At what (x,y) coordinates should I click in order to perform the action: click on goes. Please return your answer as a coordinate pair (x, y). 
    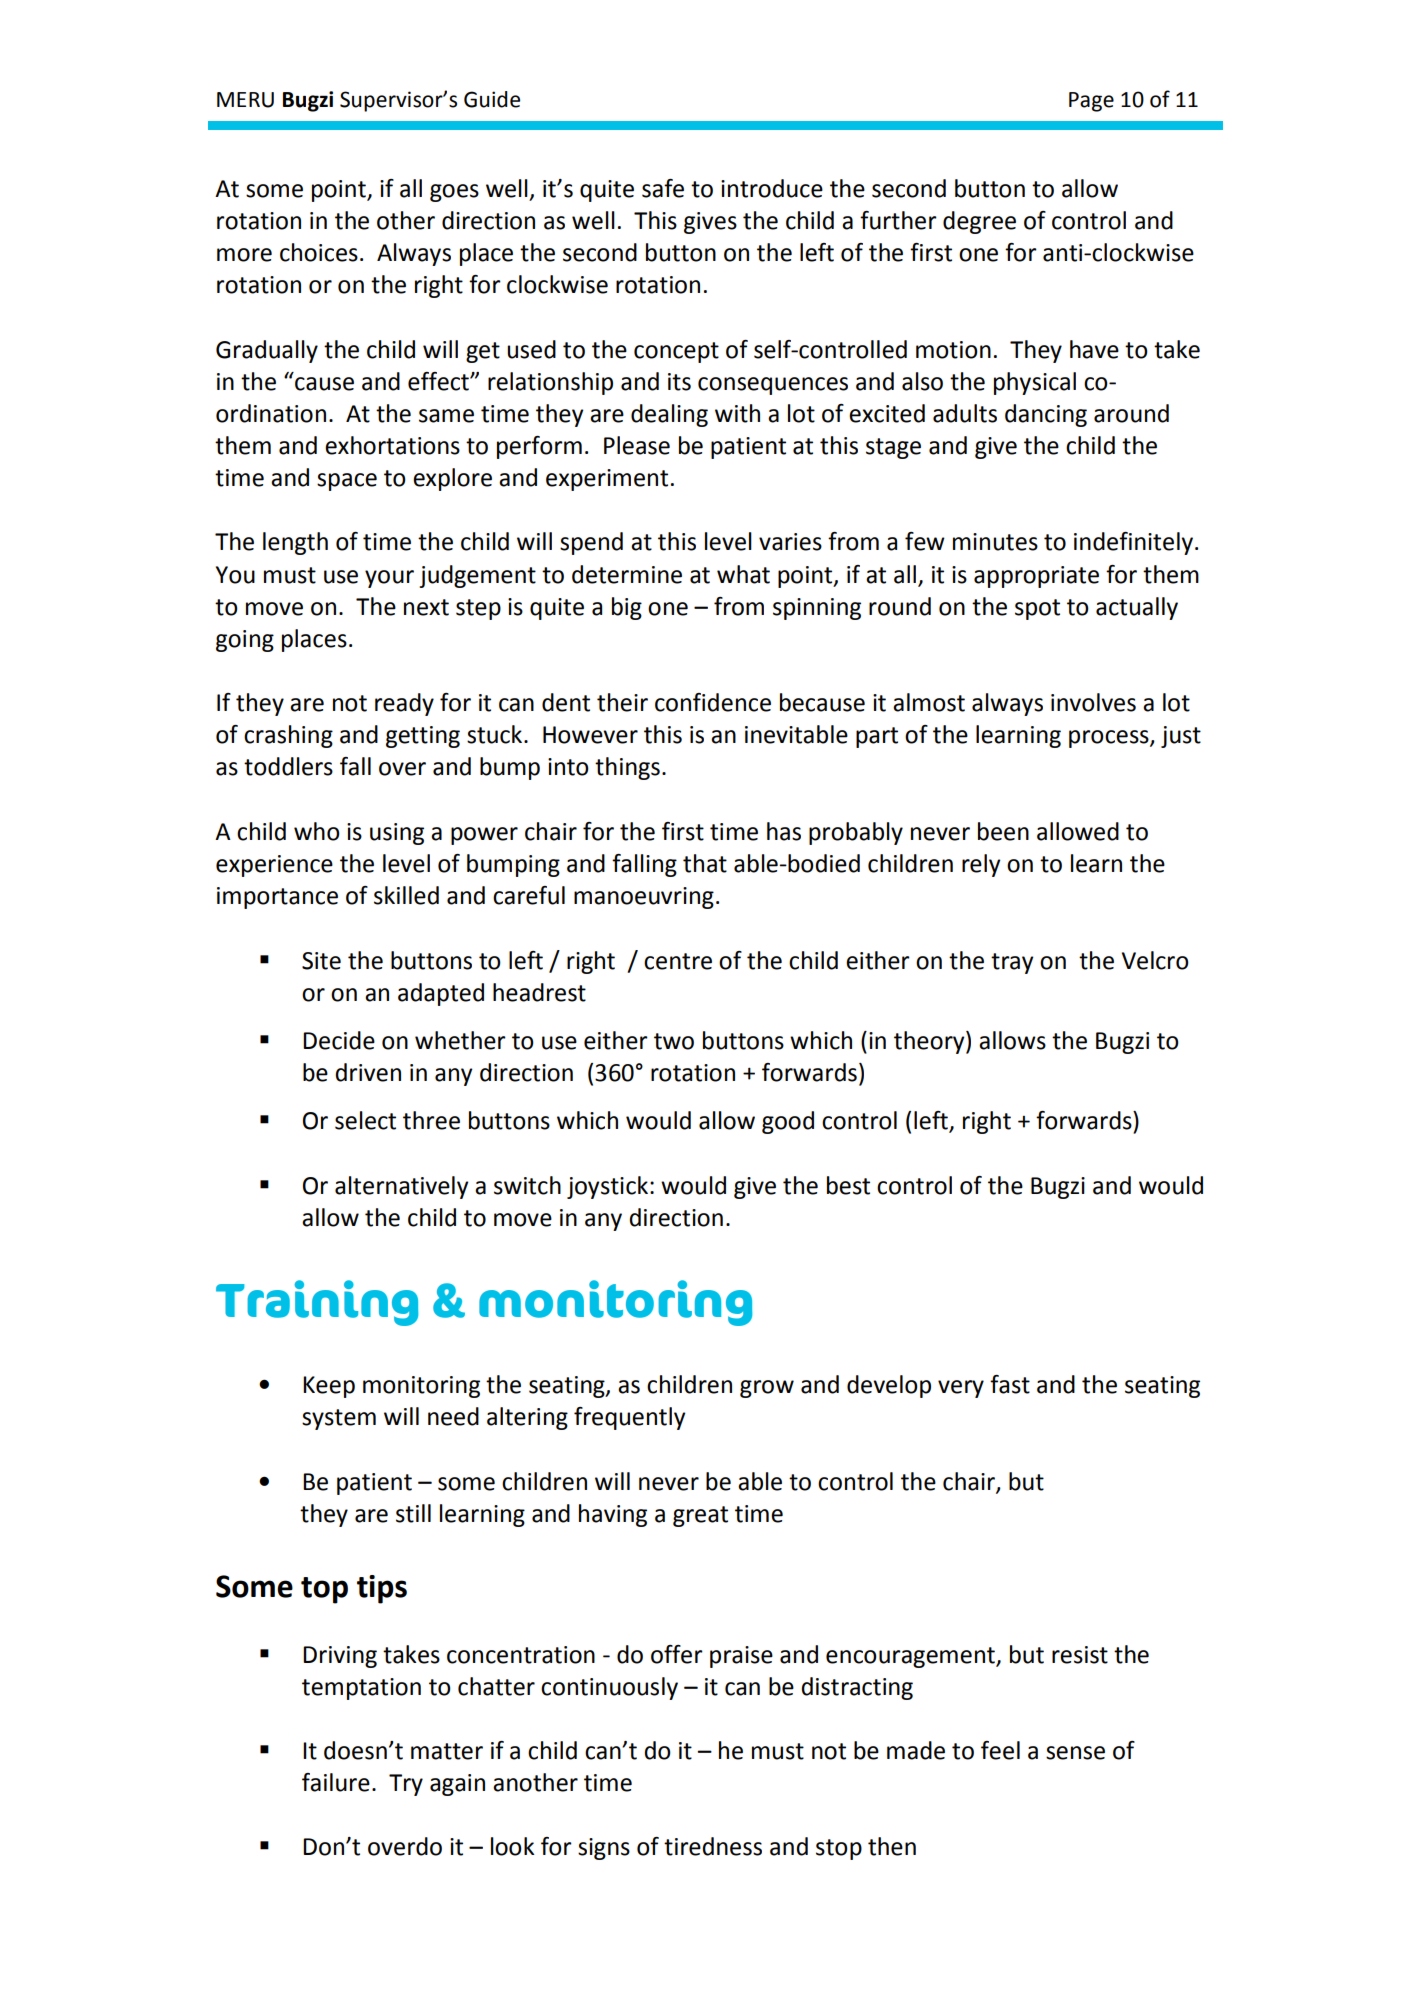
    Looking at the image, I should click on (454, 193).
